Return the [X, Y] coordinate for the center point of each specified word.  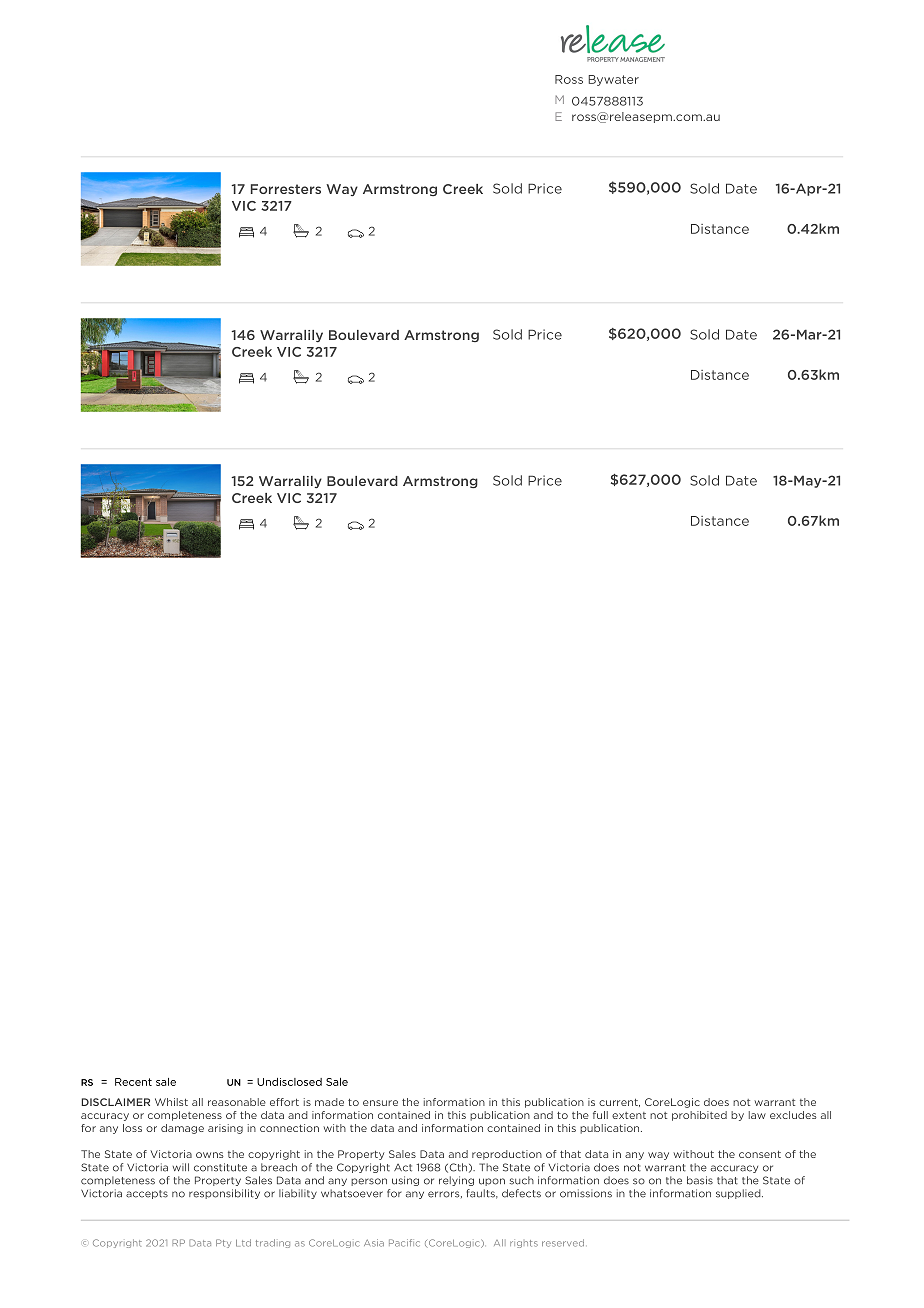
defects [521, 1193]
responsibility [224, 1194]
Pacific [404, 1243]
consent [760, 1154]
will [181, 1167]
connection [289, 1128]
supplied [739, 1194]
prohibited [699, 1116]
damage [182, 1129]
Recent [133, 1082]
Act [403, 1168]
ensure [380, 1103]
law [757, 1115]
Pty [223, 1243]
